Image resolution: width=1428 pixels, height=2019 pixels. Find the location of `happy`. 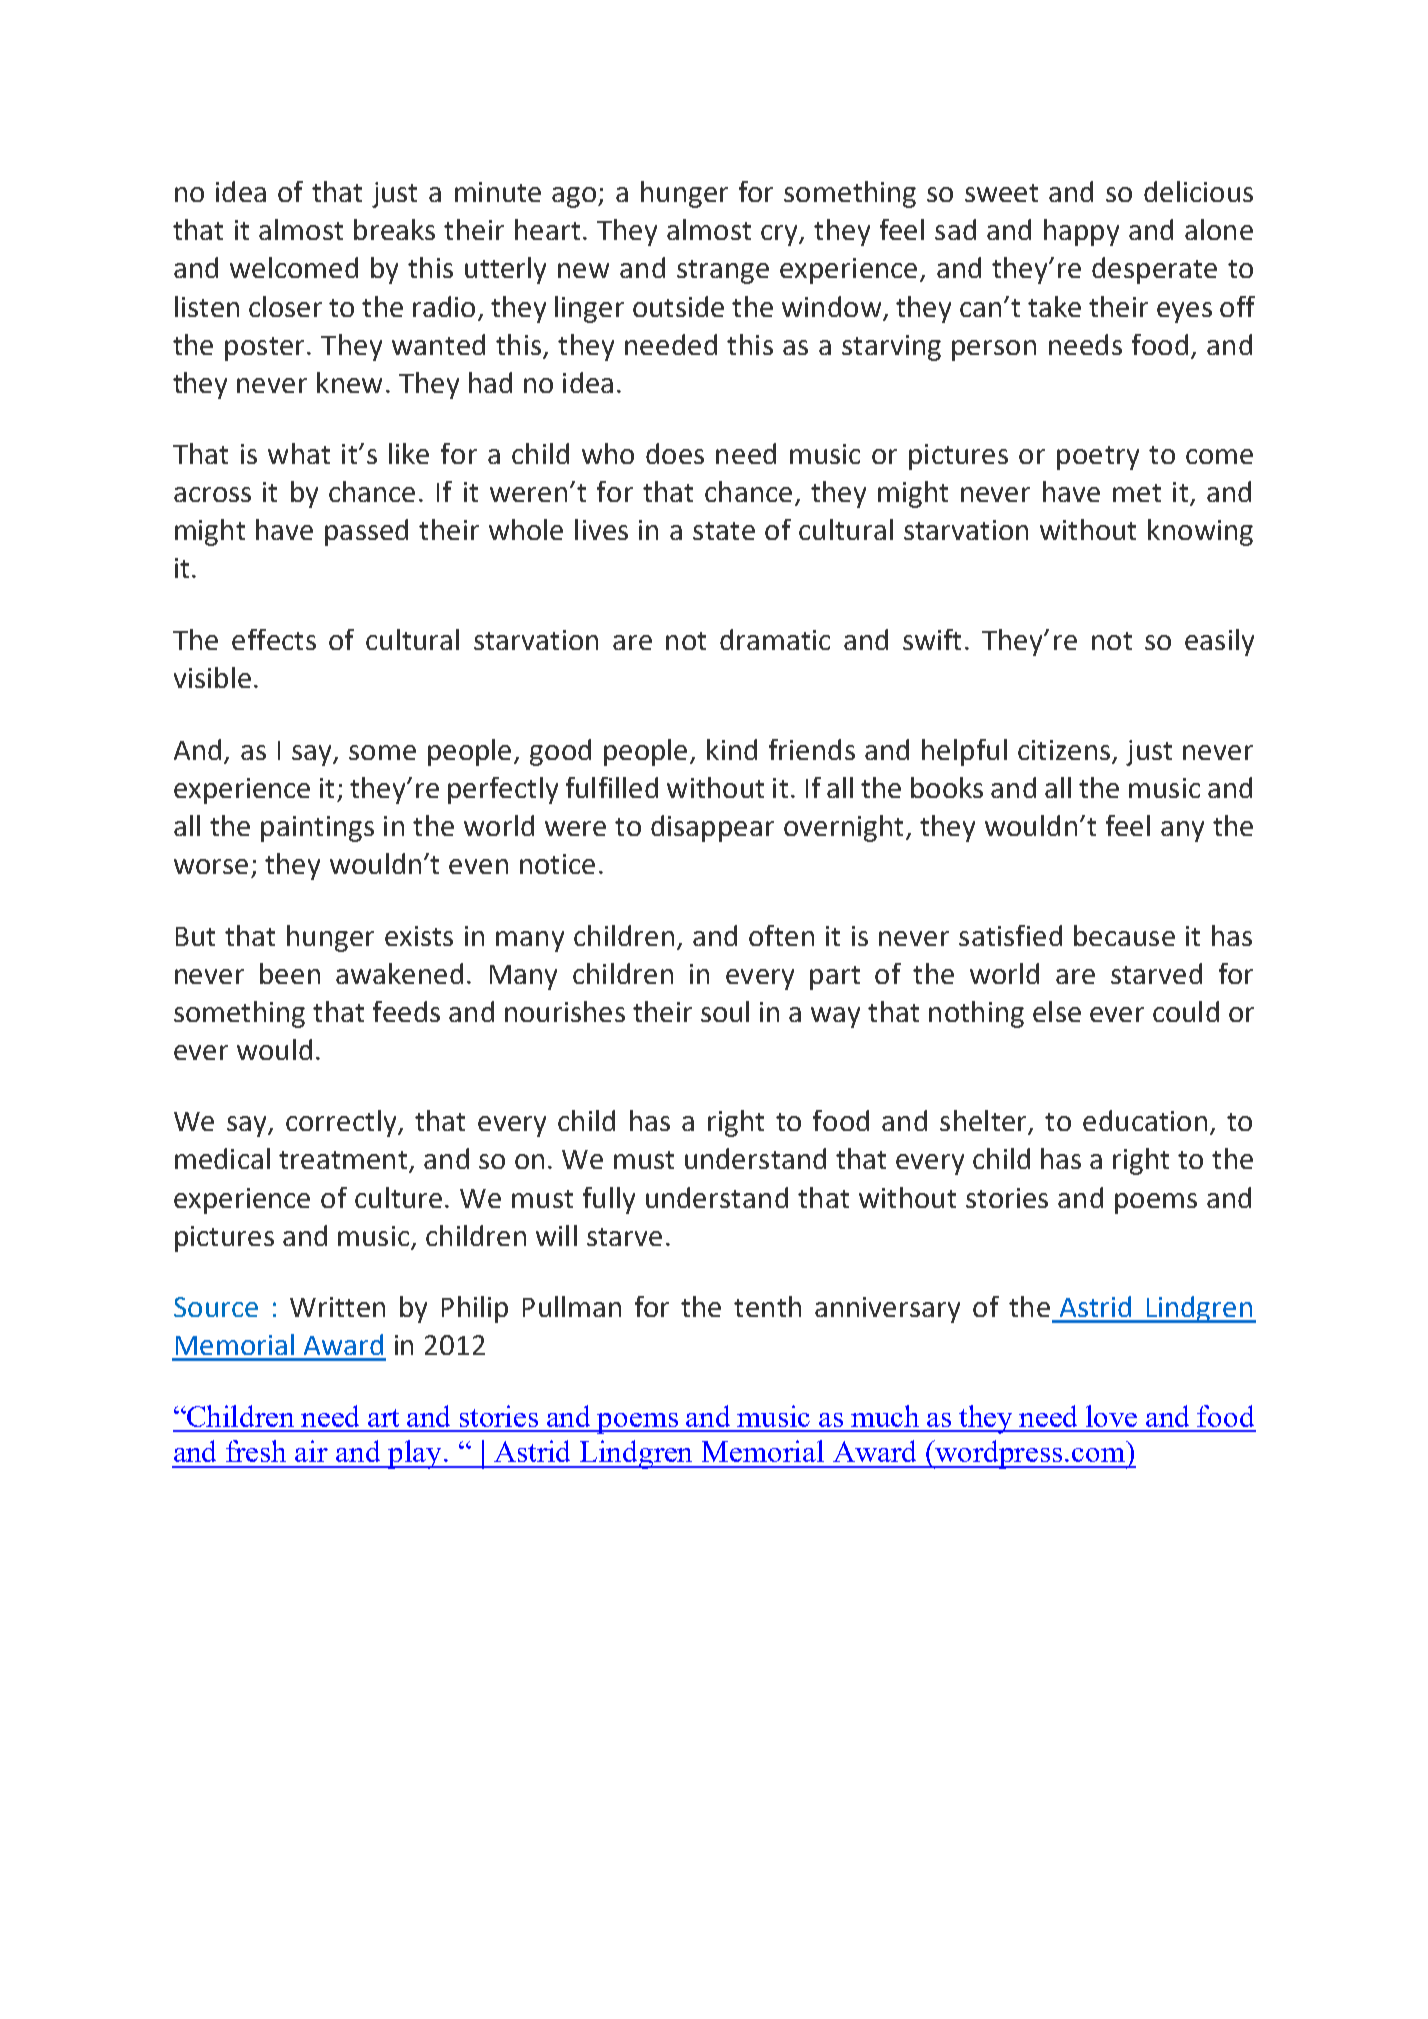

happy is located at coordinates (1081, 232).
